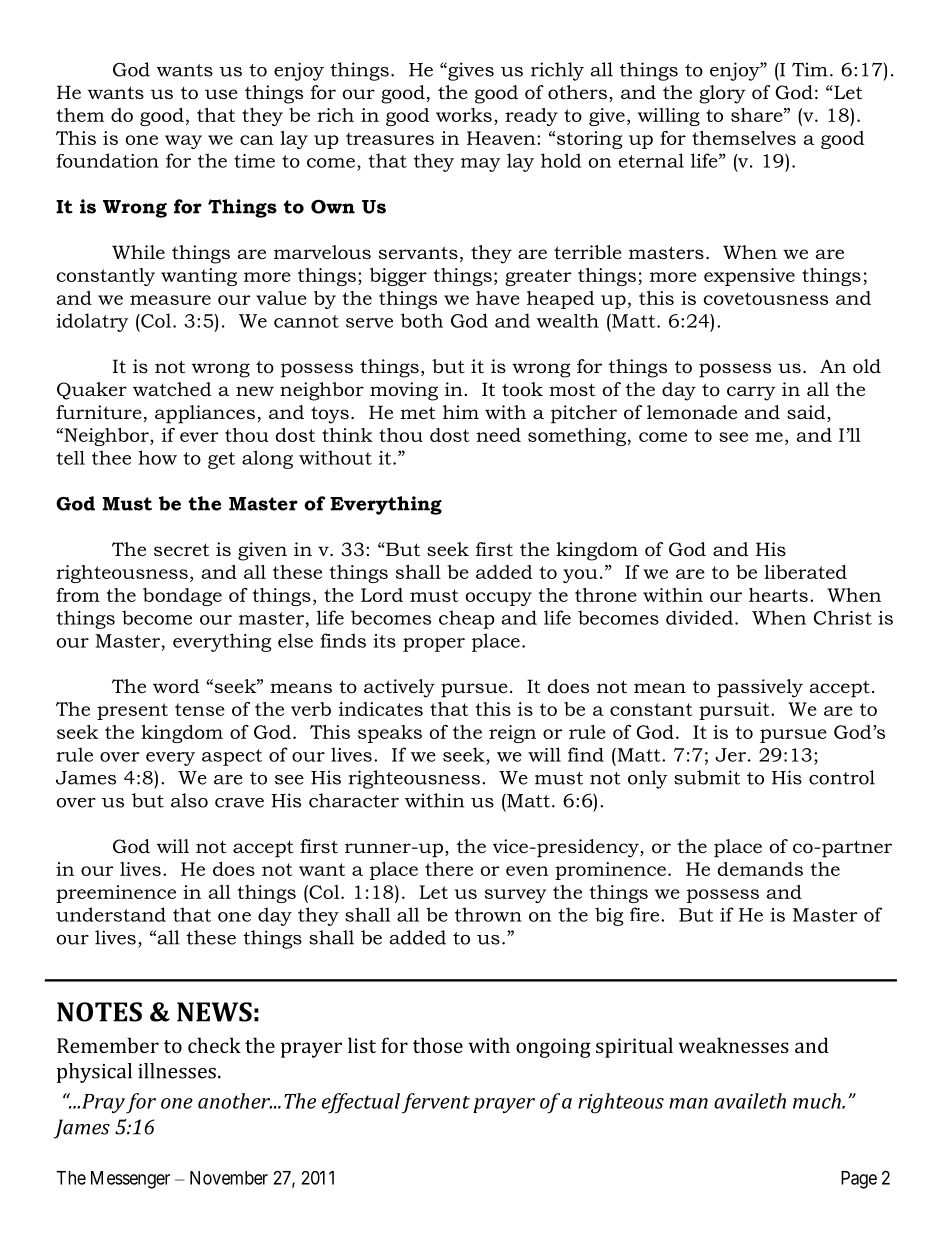 This page has height=1233, width=952. Describe the element at coordinates (183, 142) in the page. I see `way` at that location.
